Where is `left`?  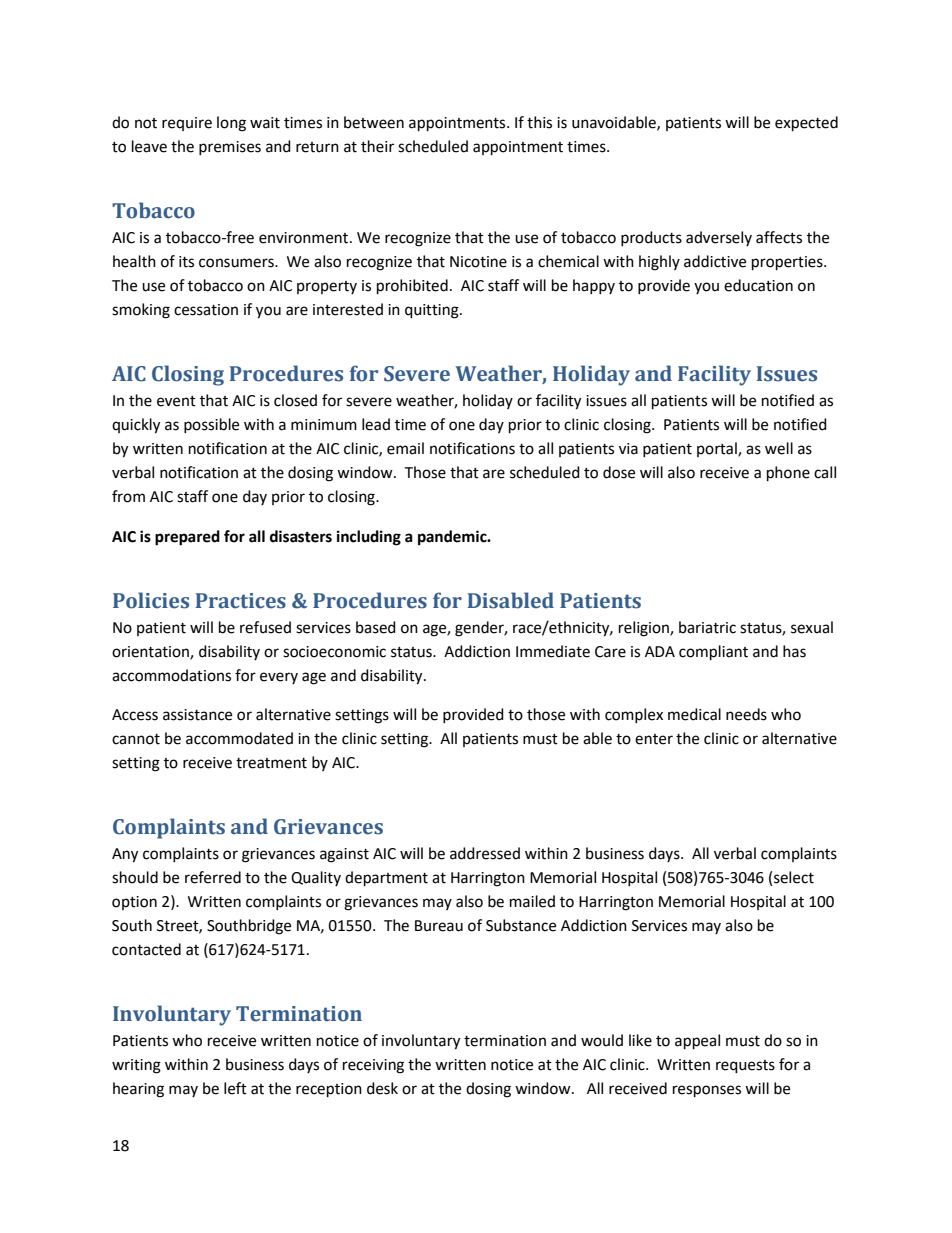
left is located at coordinates (235, 1088).
